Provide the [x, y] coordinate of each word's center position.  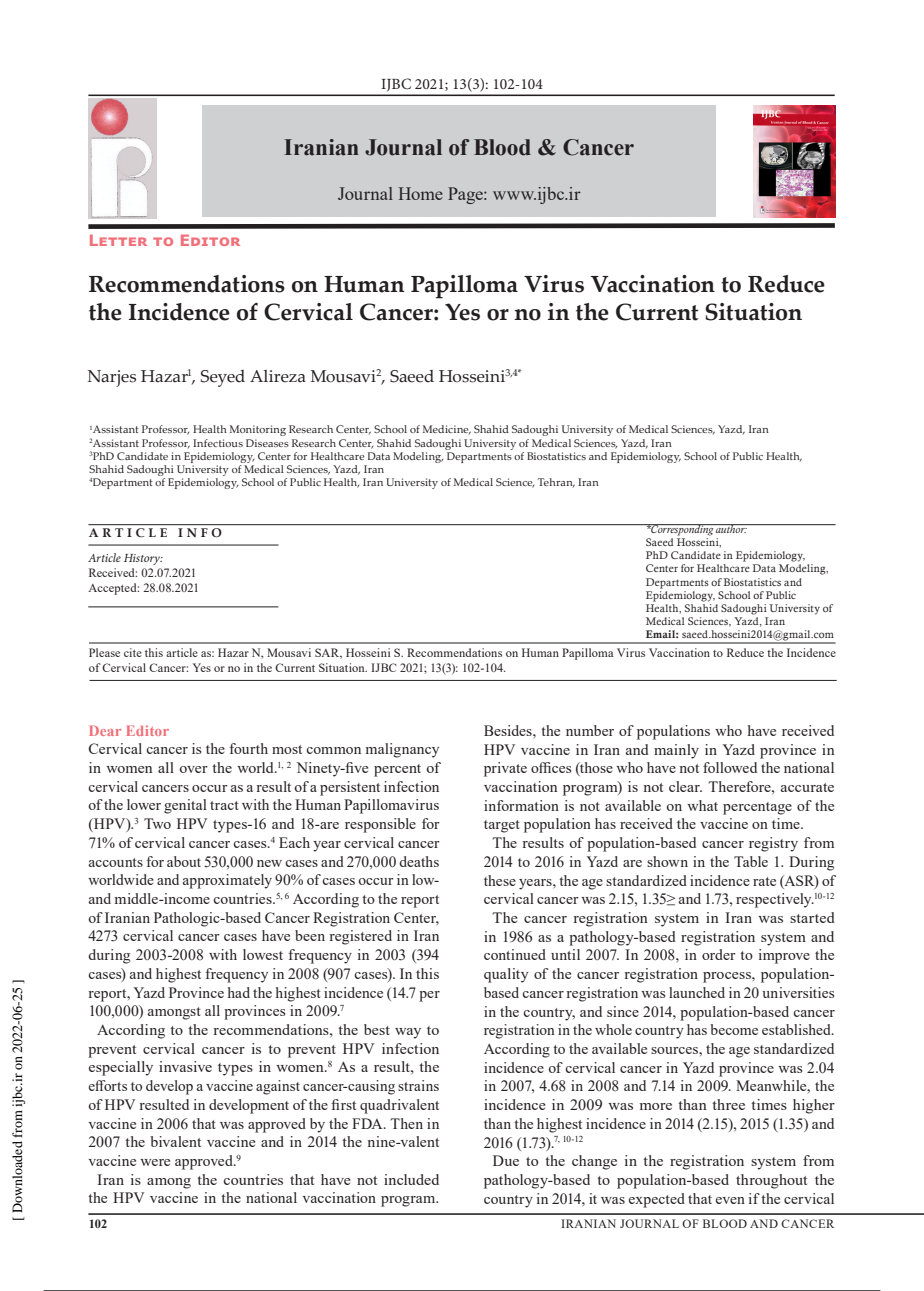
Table [751, 861]
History [143, 559]
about [184, 861]
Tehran [556, 483]
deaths [419, 861]
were [155, 1162]
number [590, 730]
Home [420, 193]
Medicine [447, 430]
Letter [118, 240]
